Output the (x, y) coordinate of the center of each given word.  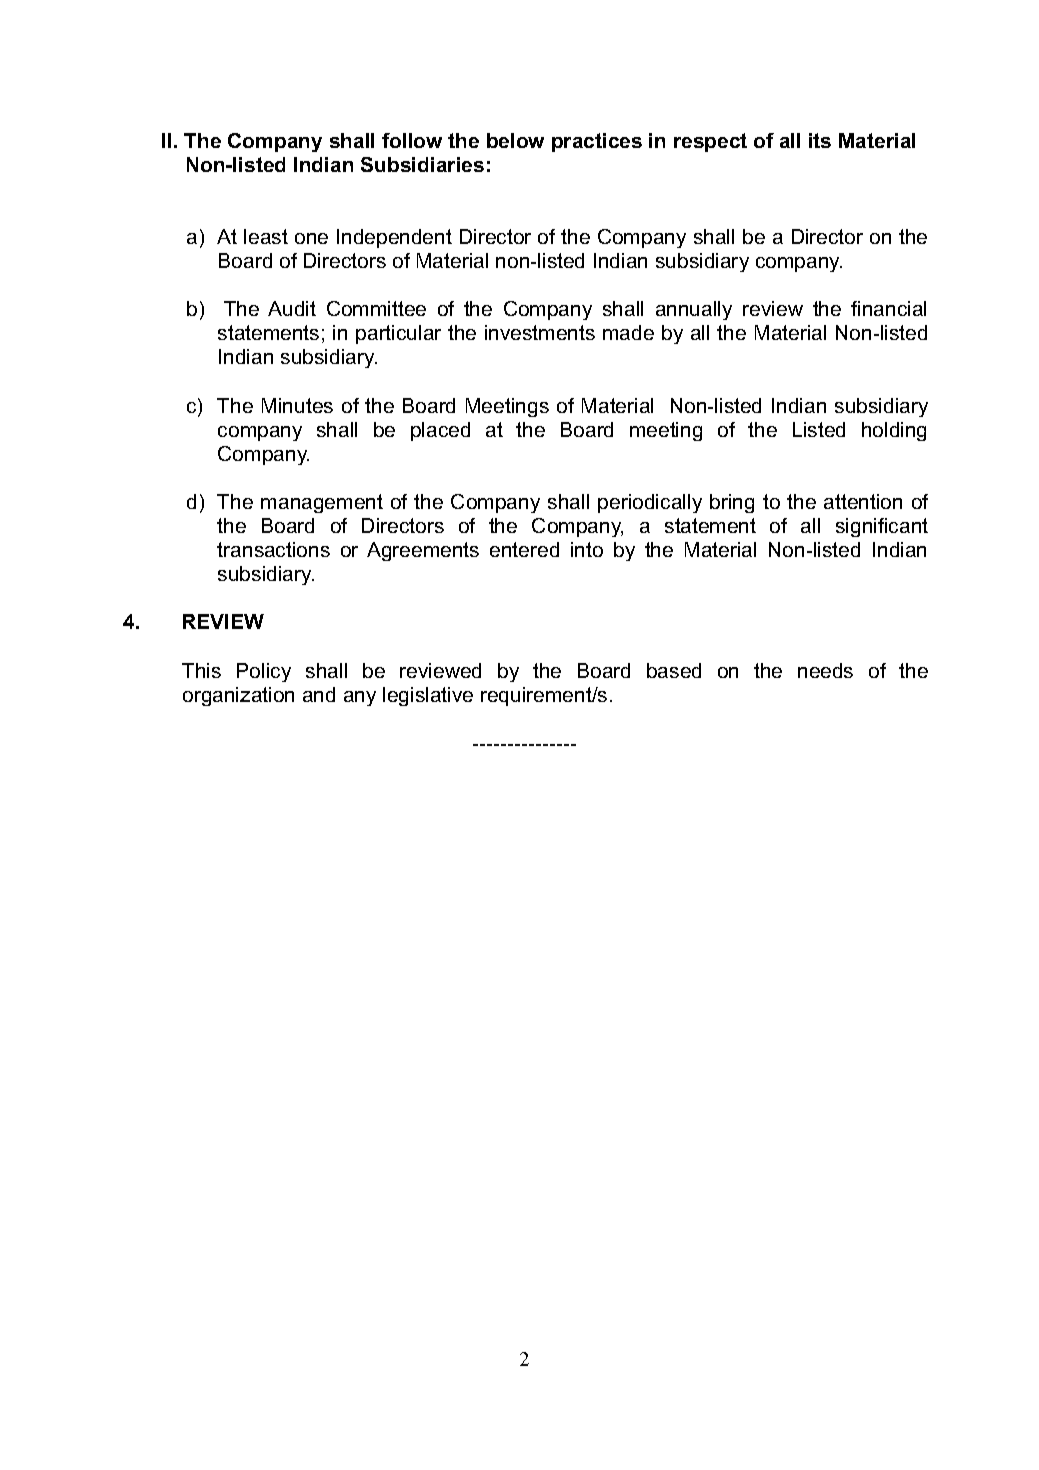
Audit (292, 308)
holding (894, 431)
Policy (264, 672)
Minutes (297, 405)
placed (440, 431)
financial (888, 308)
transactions (273, 549)
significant (882, 527)
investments (540, 332)
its (820, 140)
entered (524, 549)
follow (412, 140)
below (515, 140)
